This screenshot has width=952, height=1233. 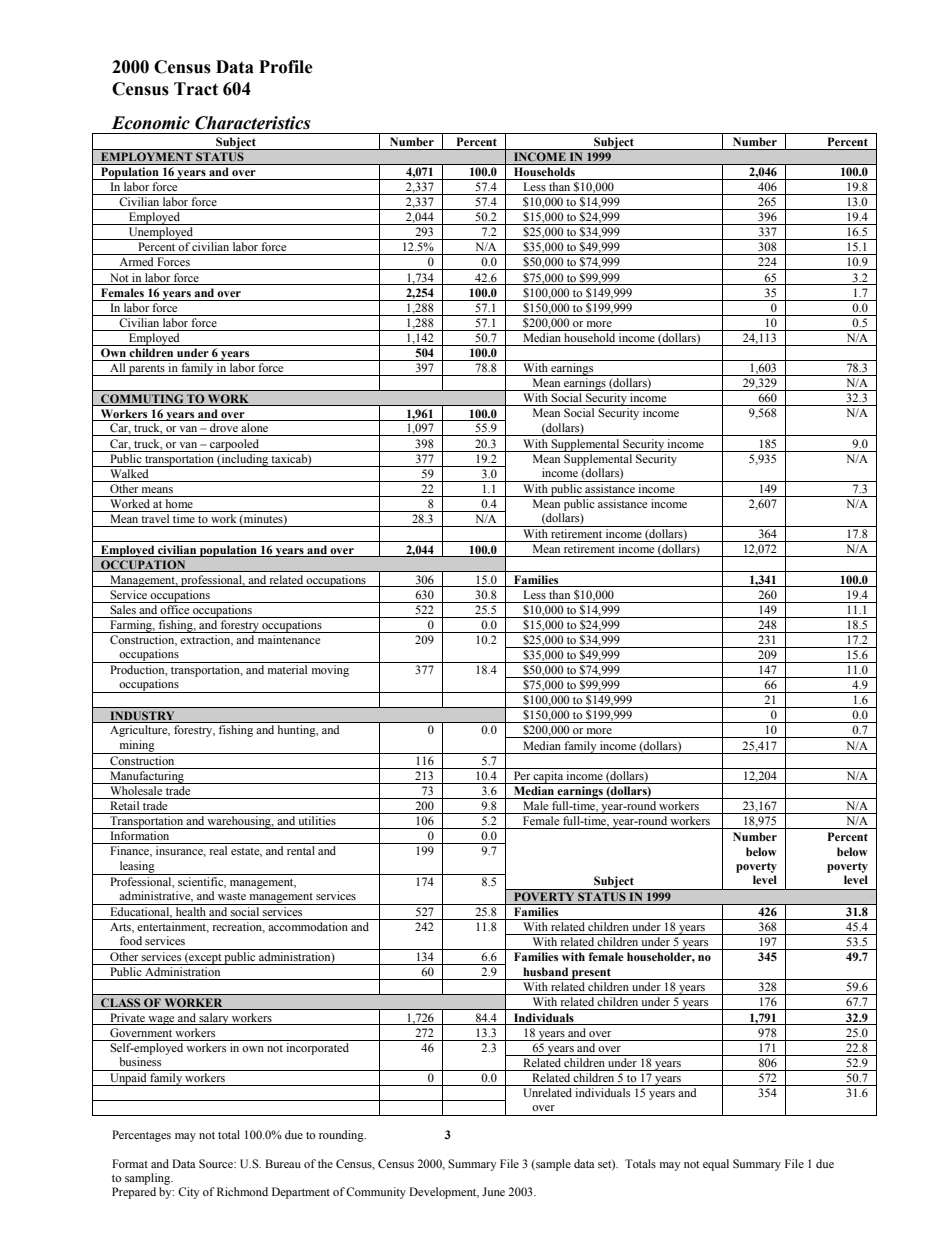 What do you see at coordinates (188, 1193) in the screenshot?
I see `City` at bounding box center [188, 1193].
